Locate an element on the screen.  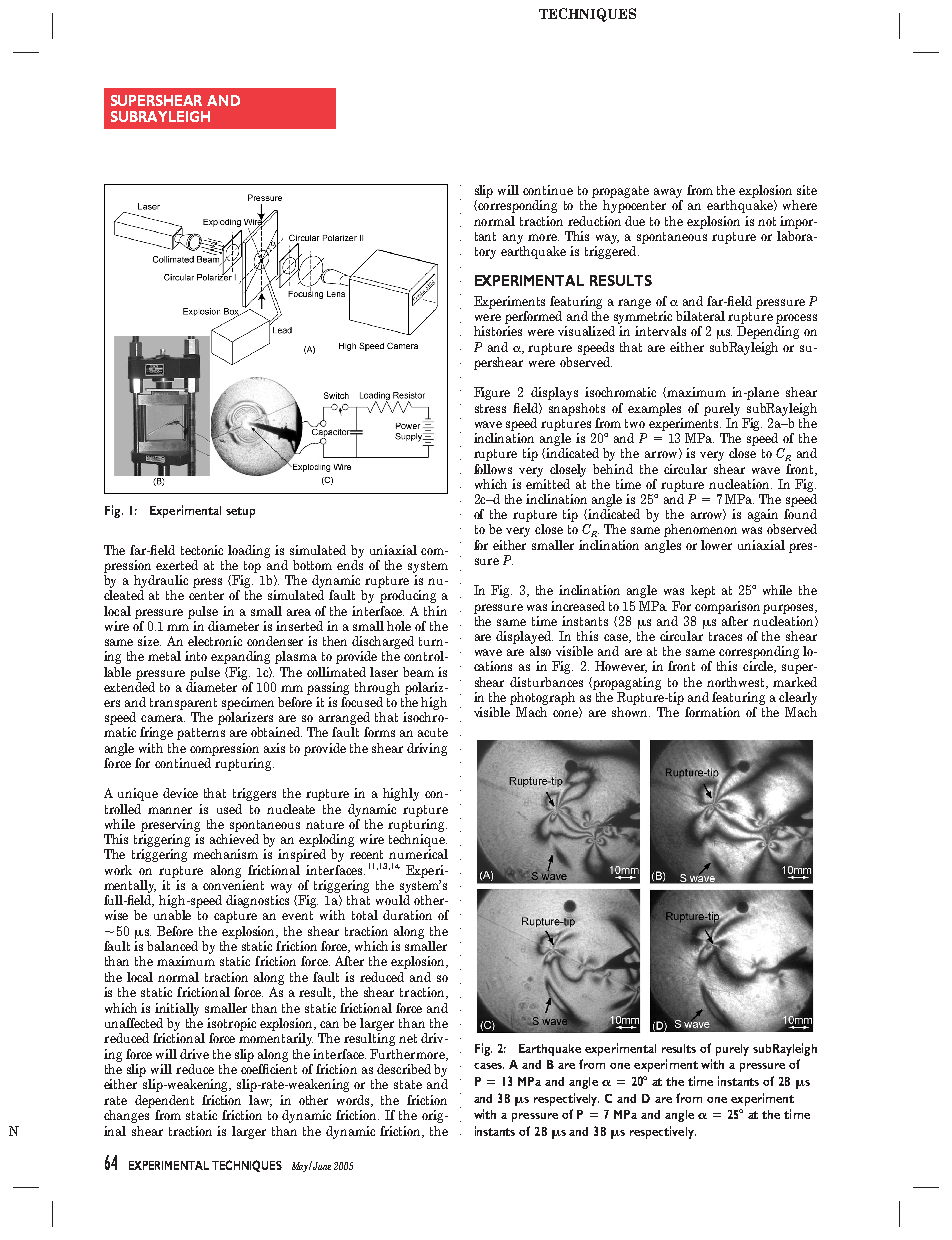
formation is located at coordinates (712, 712).
